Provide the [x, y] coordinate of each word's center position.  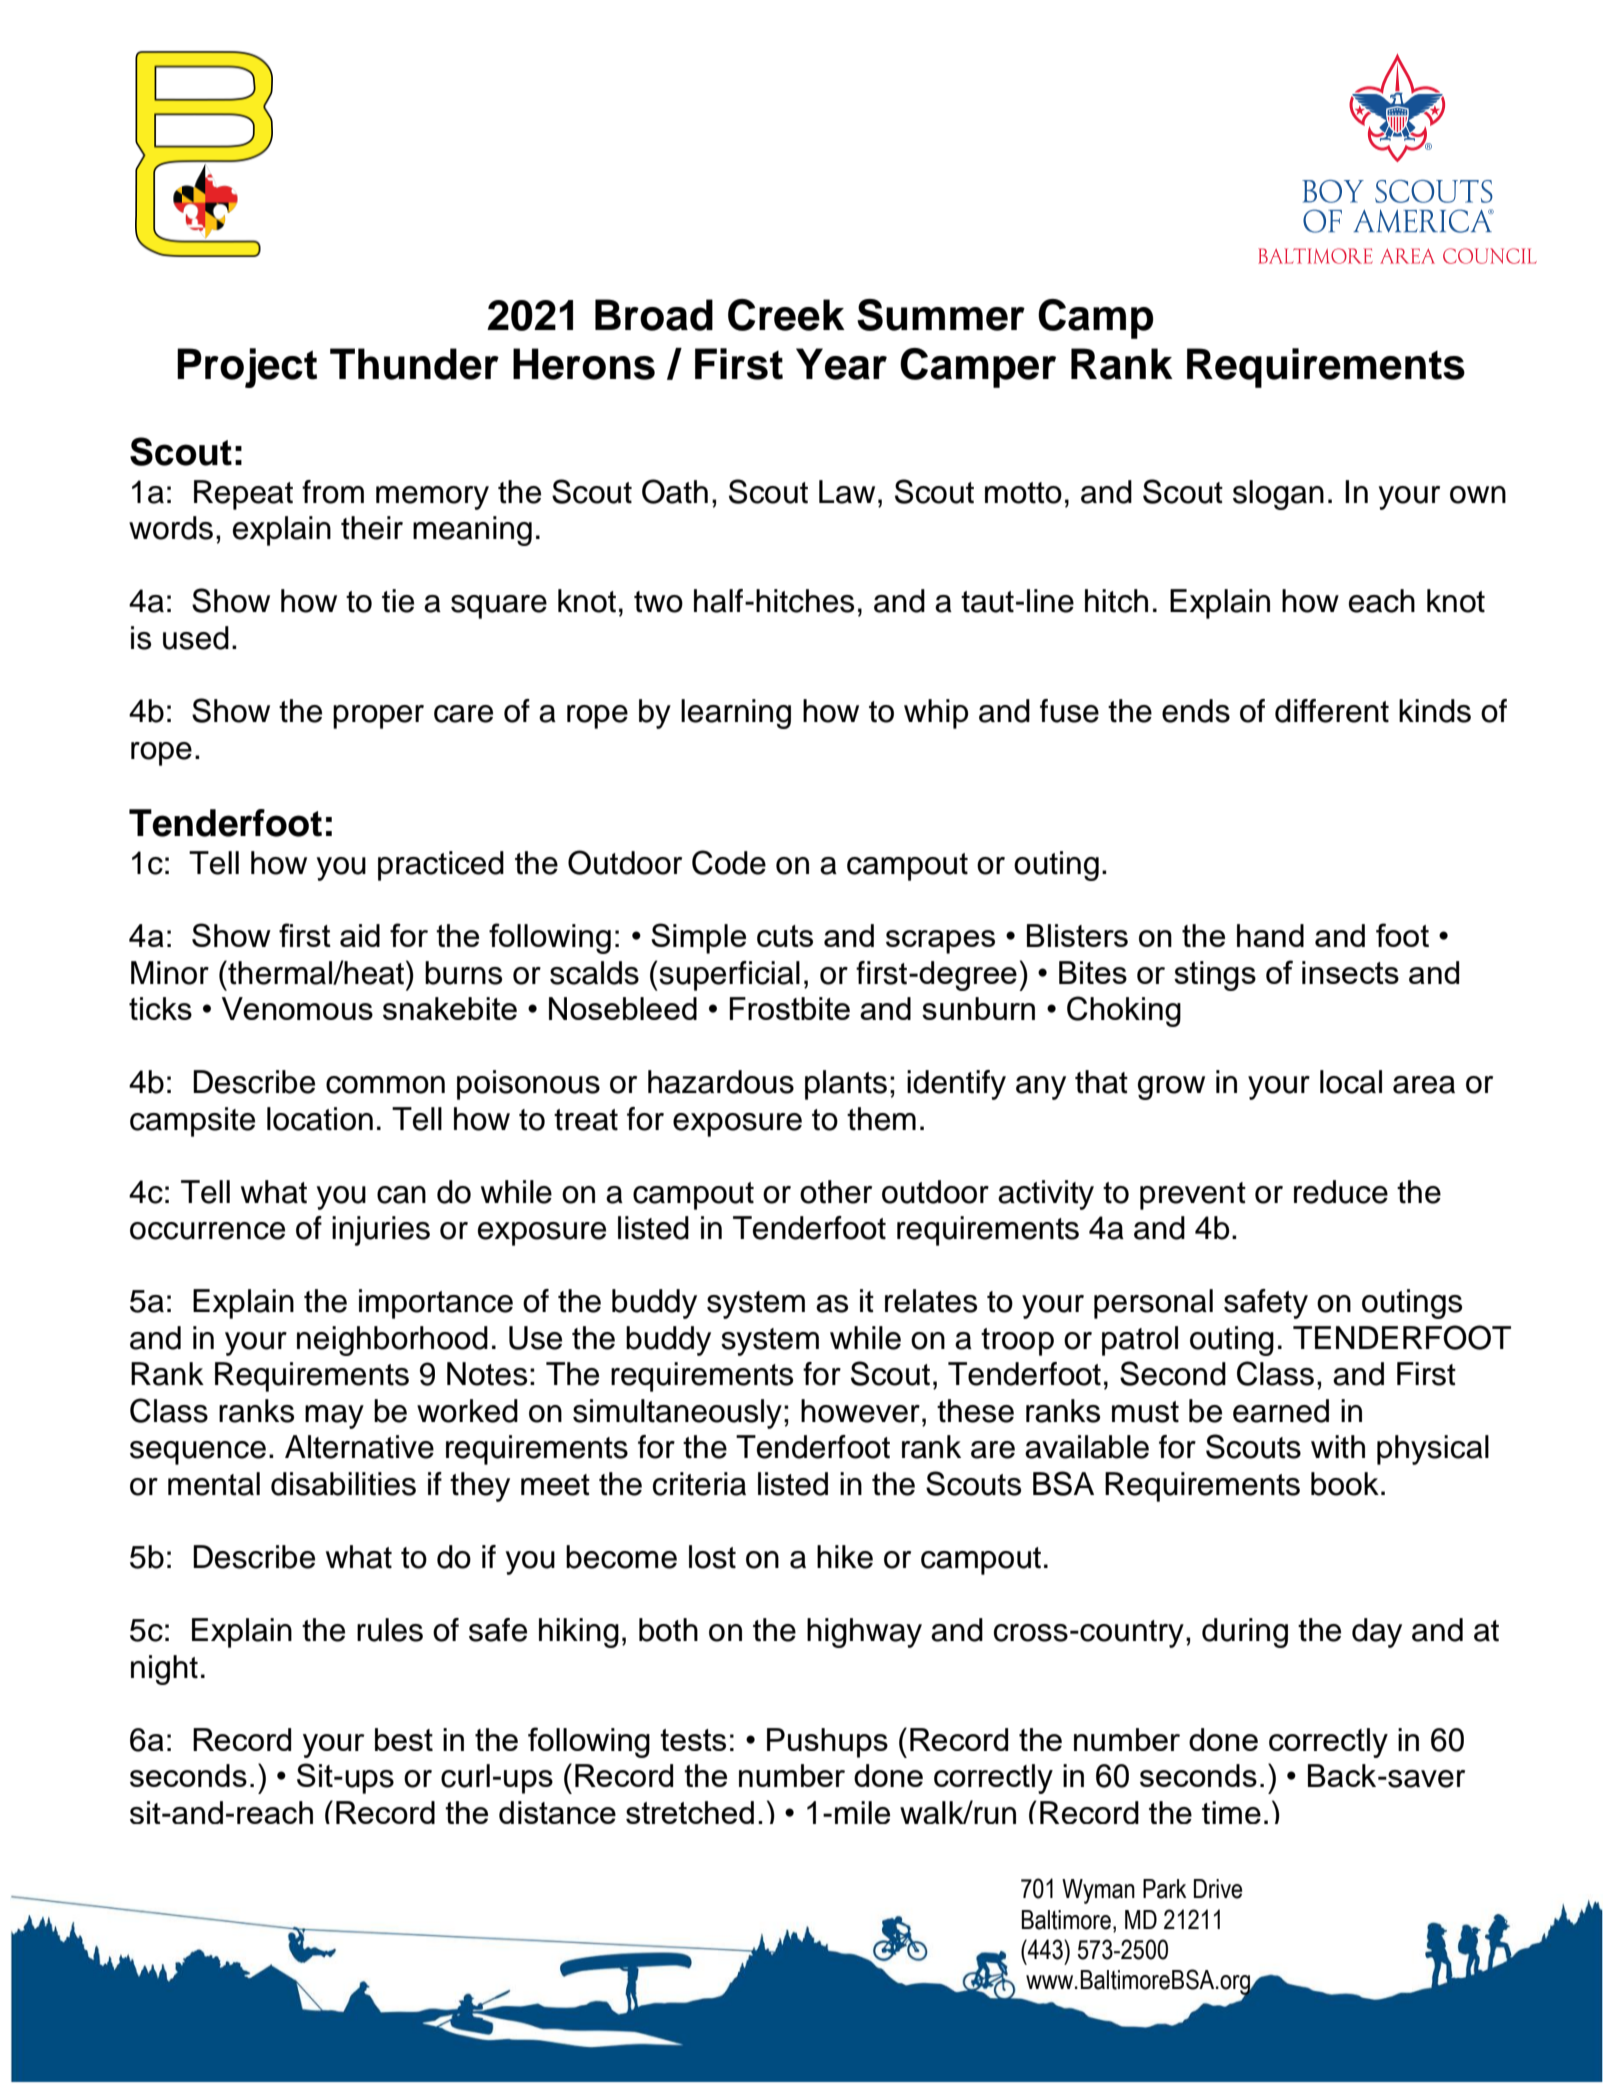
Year [841, 364]
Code [729, 862]
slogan [1278, 495]
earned [1281, 1411]
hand [1270, 935]
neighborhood [392, 1341]
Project [247, 368]
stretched [690, 1812]
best [404, 1739]
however [860, 1411]
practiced [441, 866]
